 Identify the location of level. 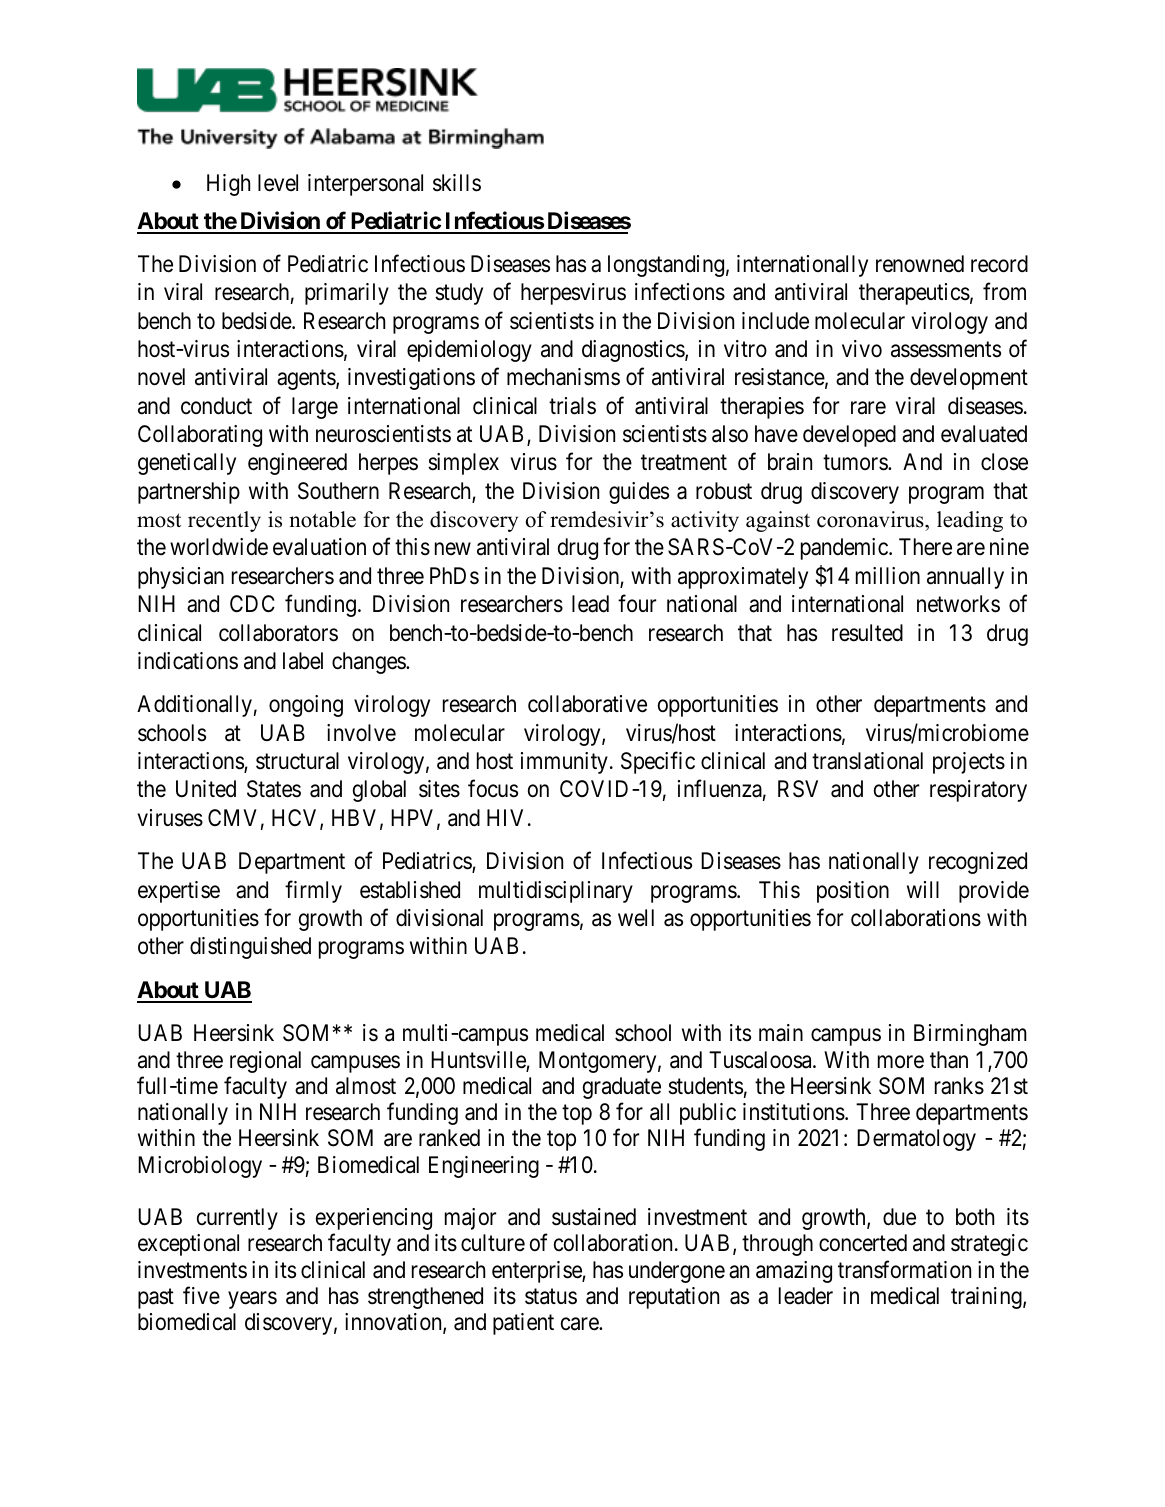
(278, 183).
